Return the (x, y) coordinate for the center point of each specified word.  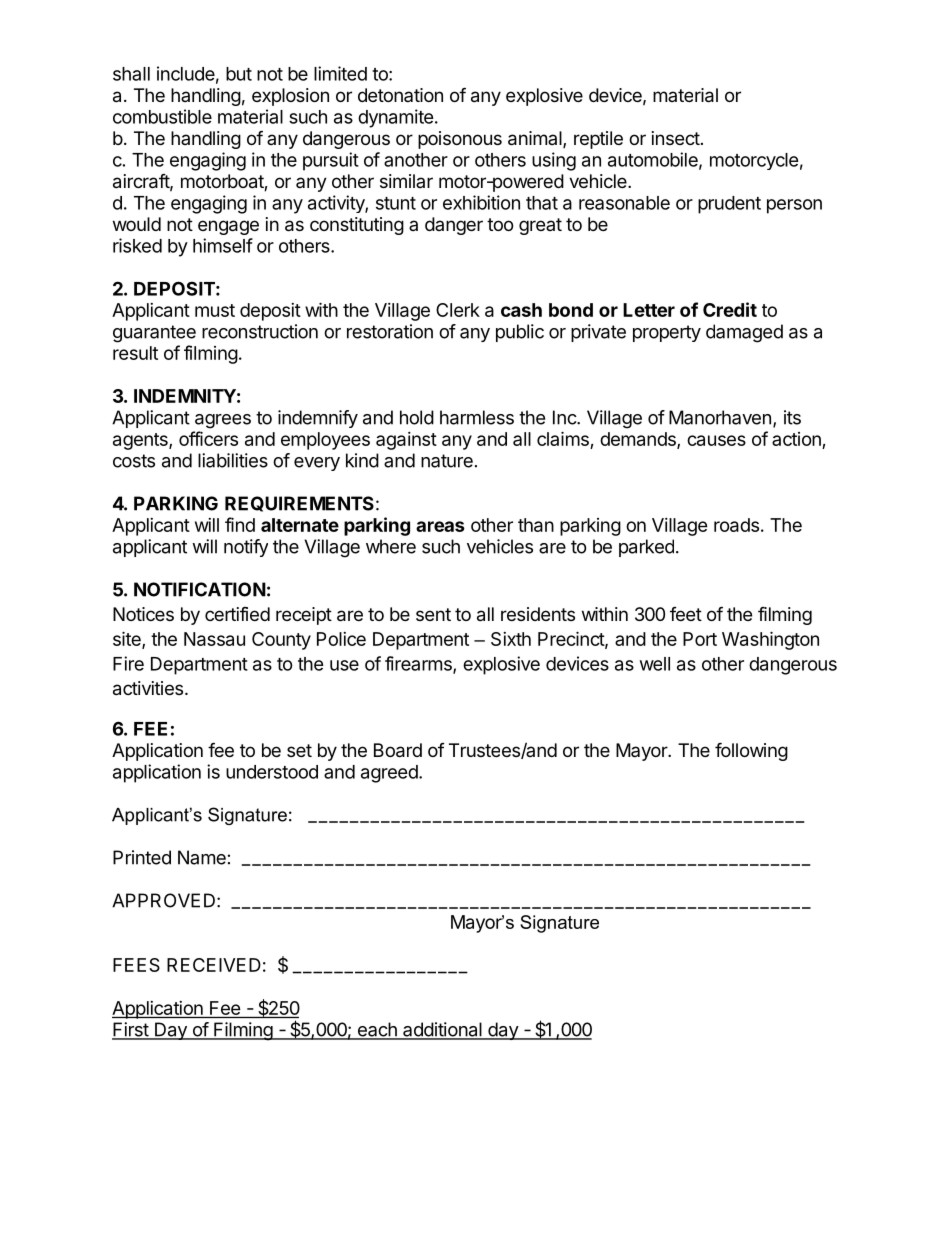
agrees (223, 421)
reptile (598, 140)
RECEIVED (214, 965)
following (751, 751)
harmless (477, 417)
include (186, 73)
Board (398, 750)
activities (148, 688)
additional (442, 1030)
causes (716, 440)
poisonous (460, 140)
